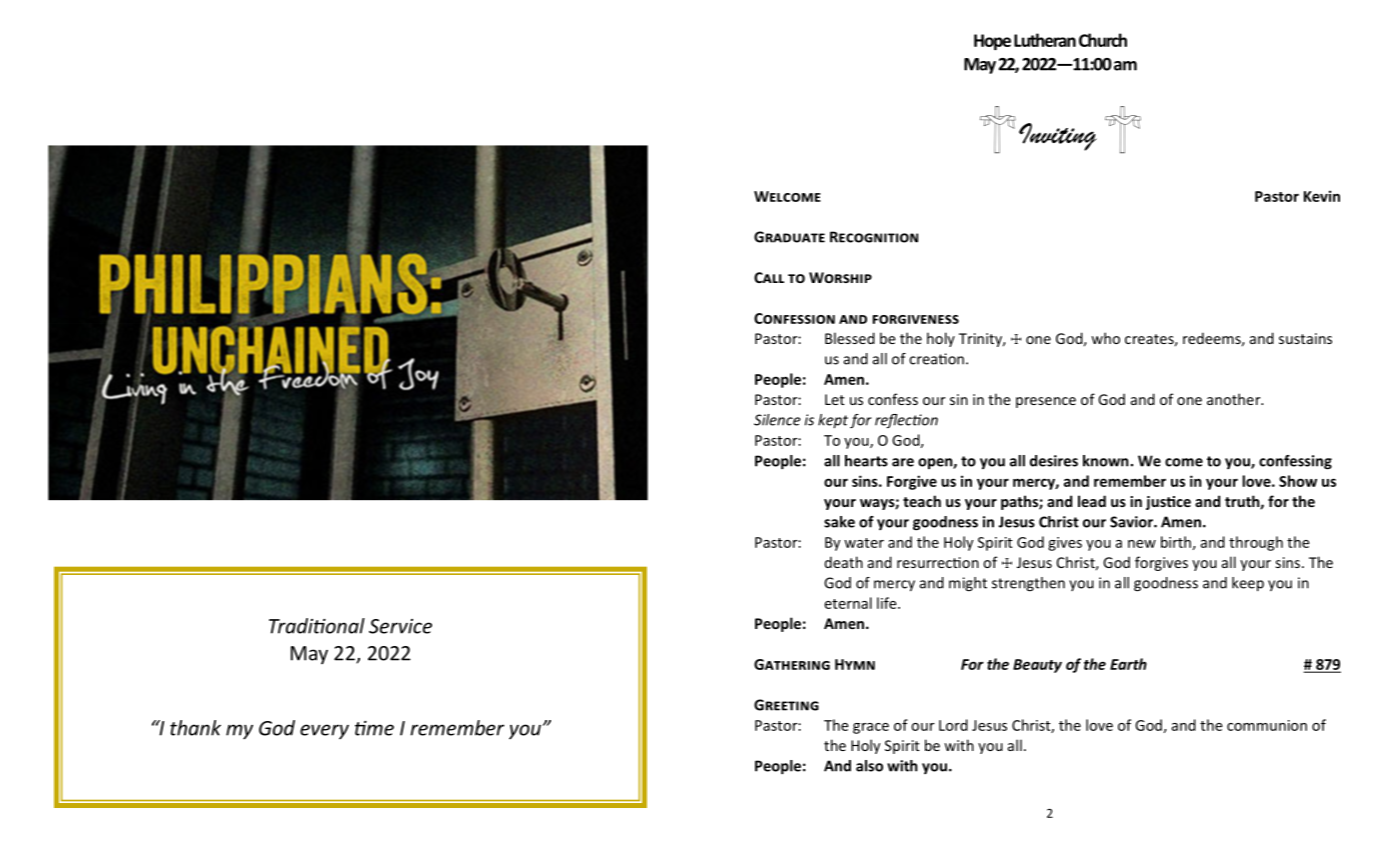 The image size is (1400, 850). I want to click on Kevin, so click(1322, 196).
